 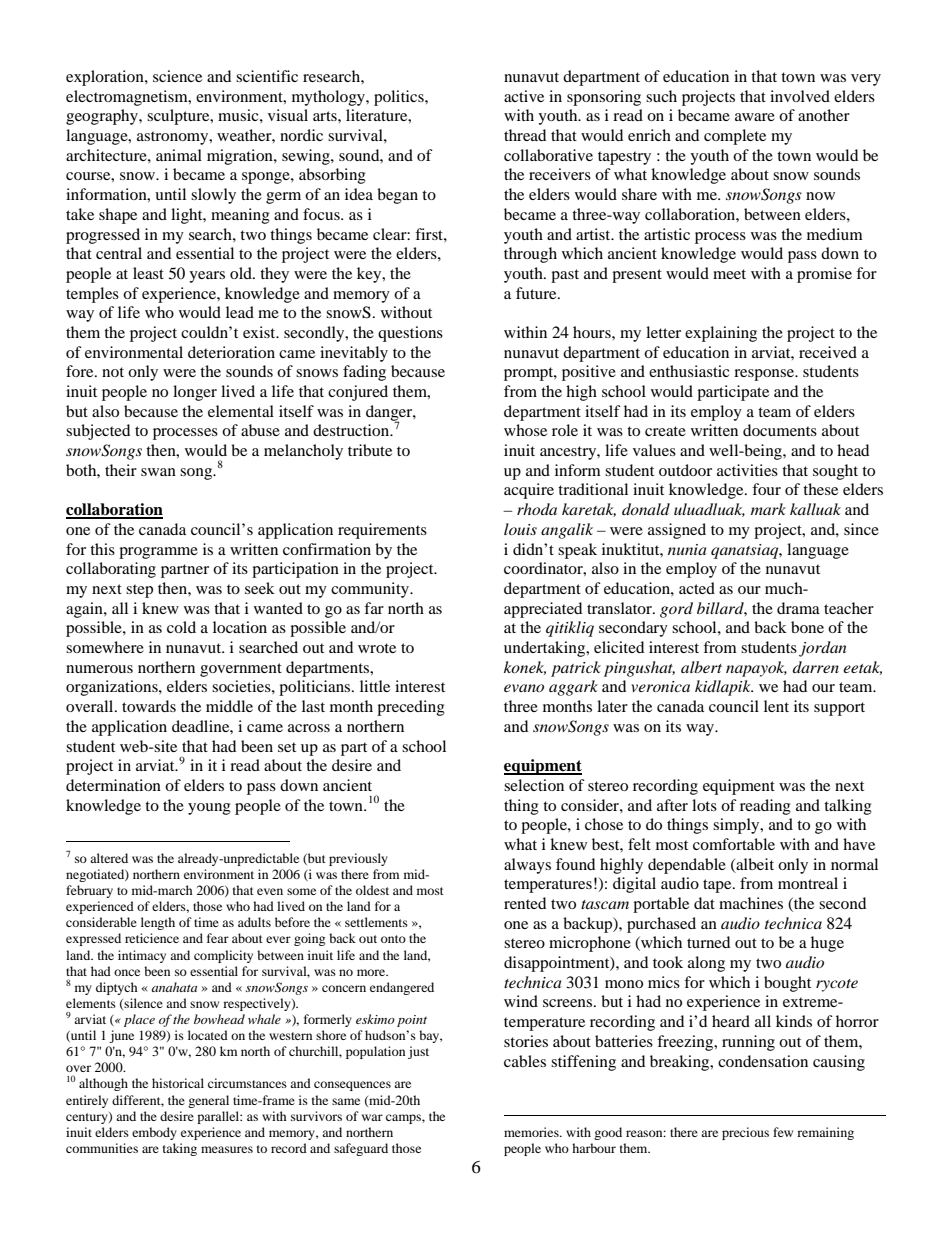 I want to click on memories, so click(x=532, y=1132).
